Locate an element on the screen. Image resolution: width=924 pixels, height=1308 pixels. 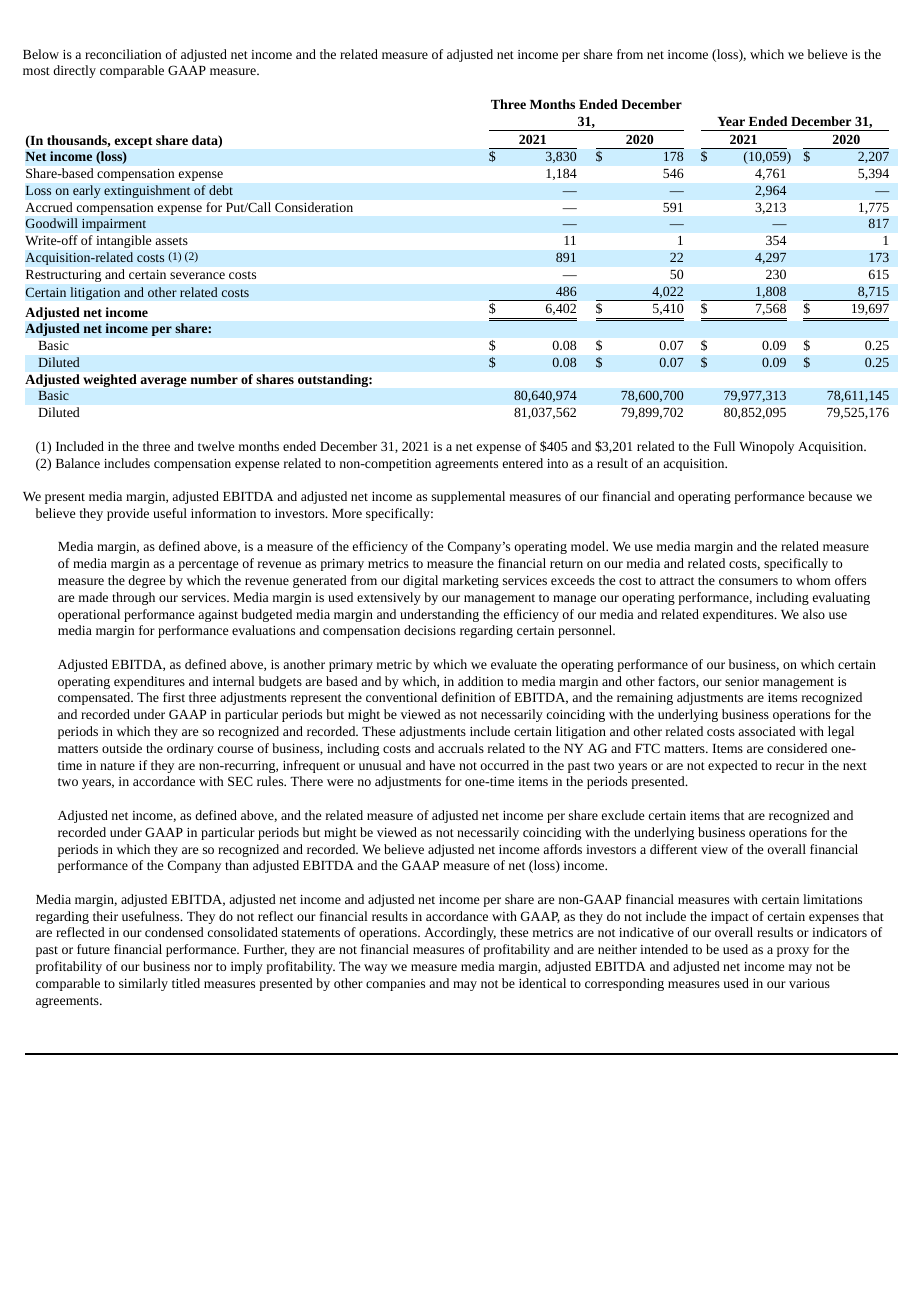
Consideration is located at coordinates (314, 207).
